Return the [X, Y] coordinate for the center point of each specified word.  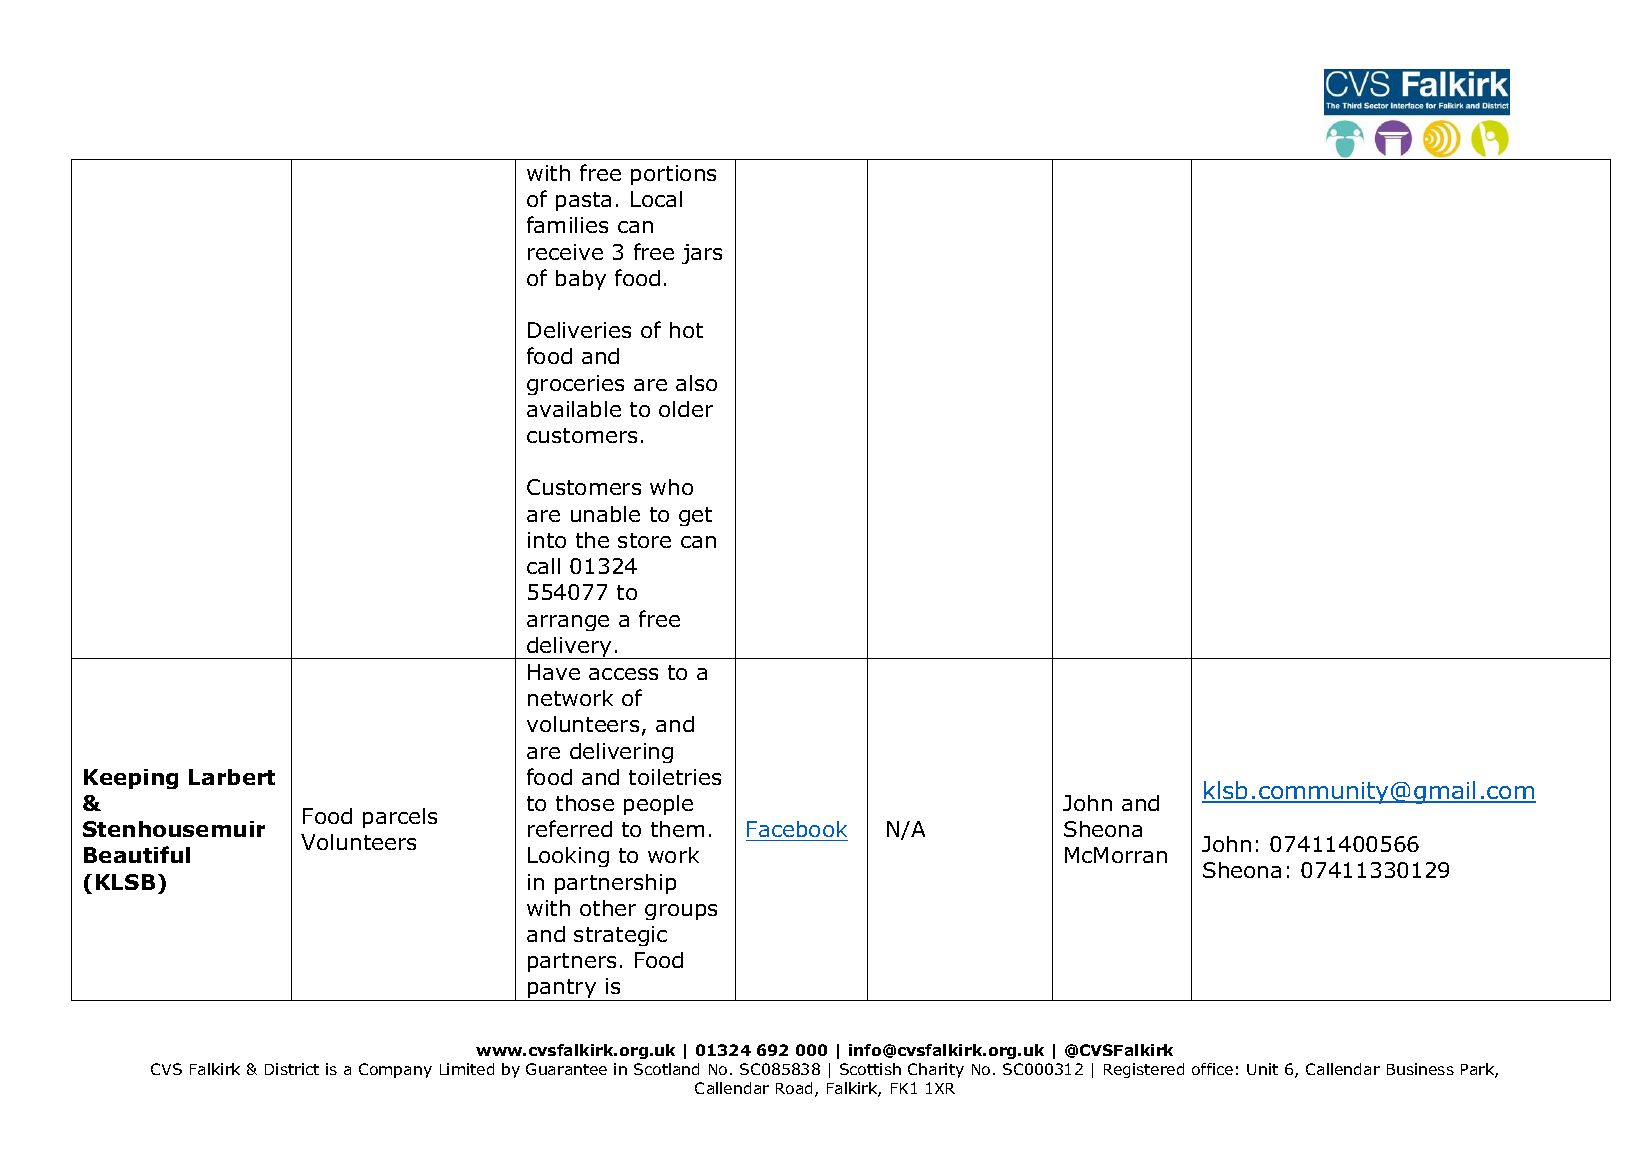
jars [702, 254]
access [623, 674]
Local [656, 199]
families [567, 224]
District [292, 1069]
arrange [568, 623]
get [695, 516]
